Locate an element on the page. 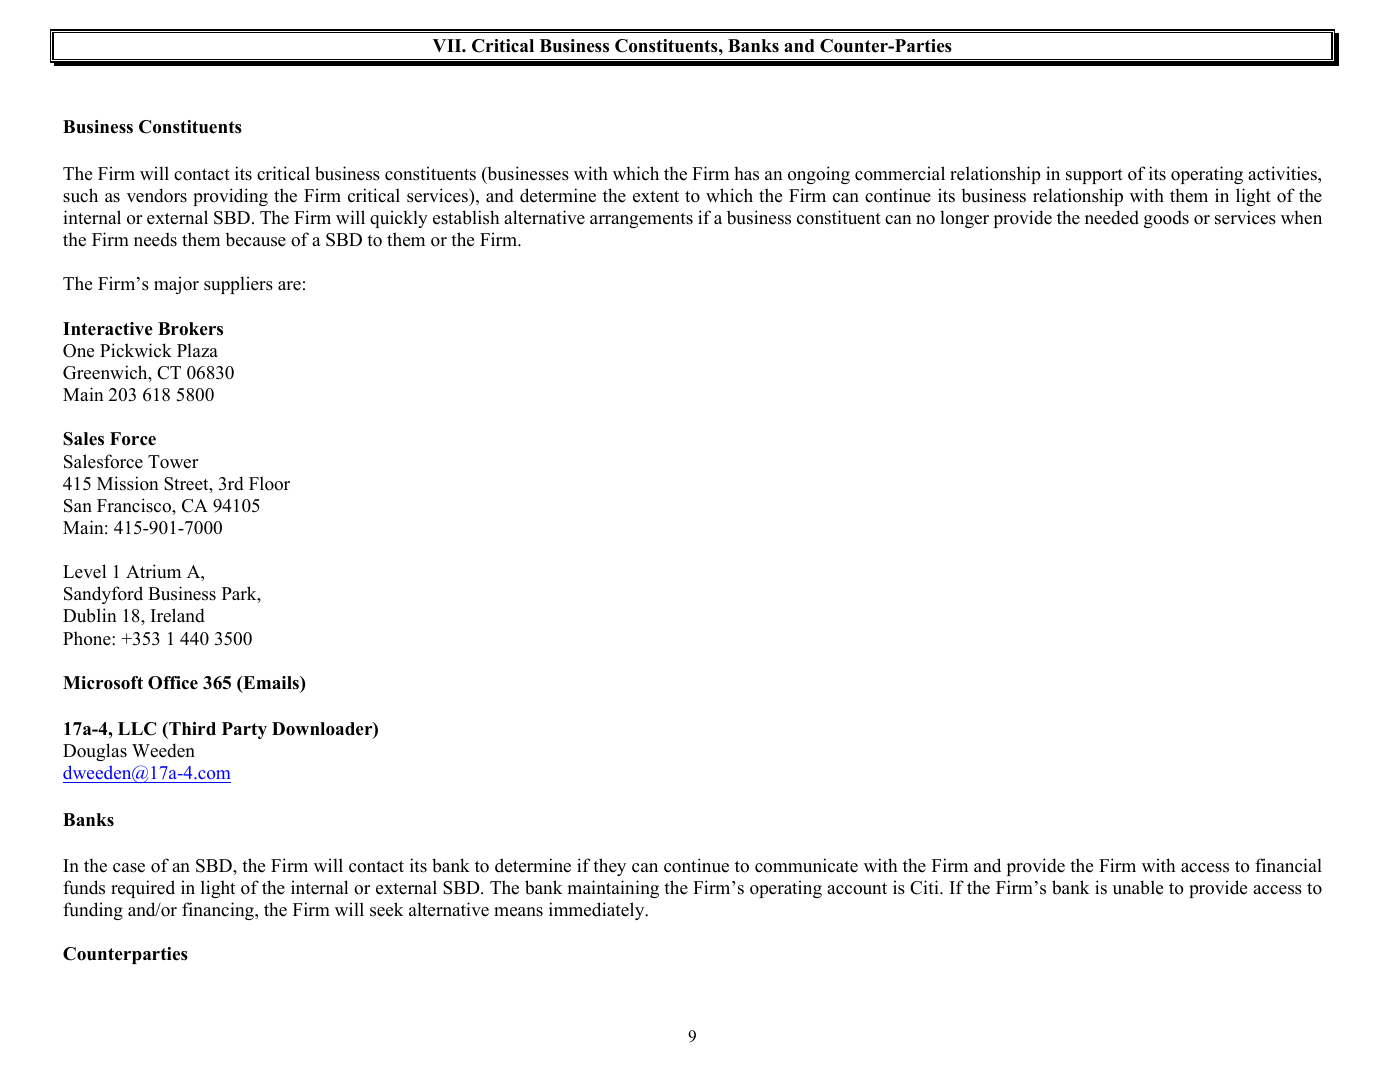 Image resolution: width=1385 pixels, height=1071 pixels. they is located at coordinates (609, 867).
